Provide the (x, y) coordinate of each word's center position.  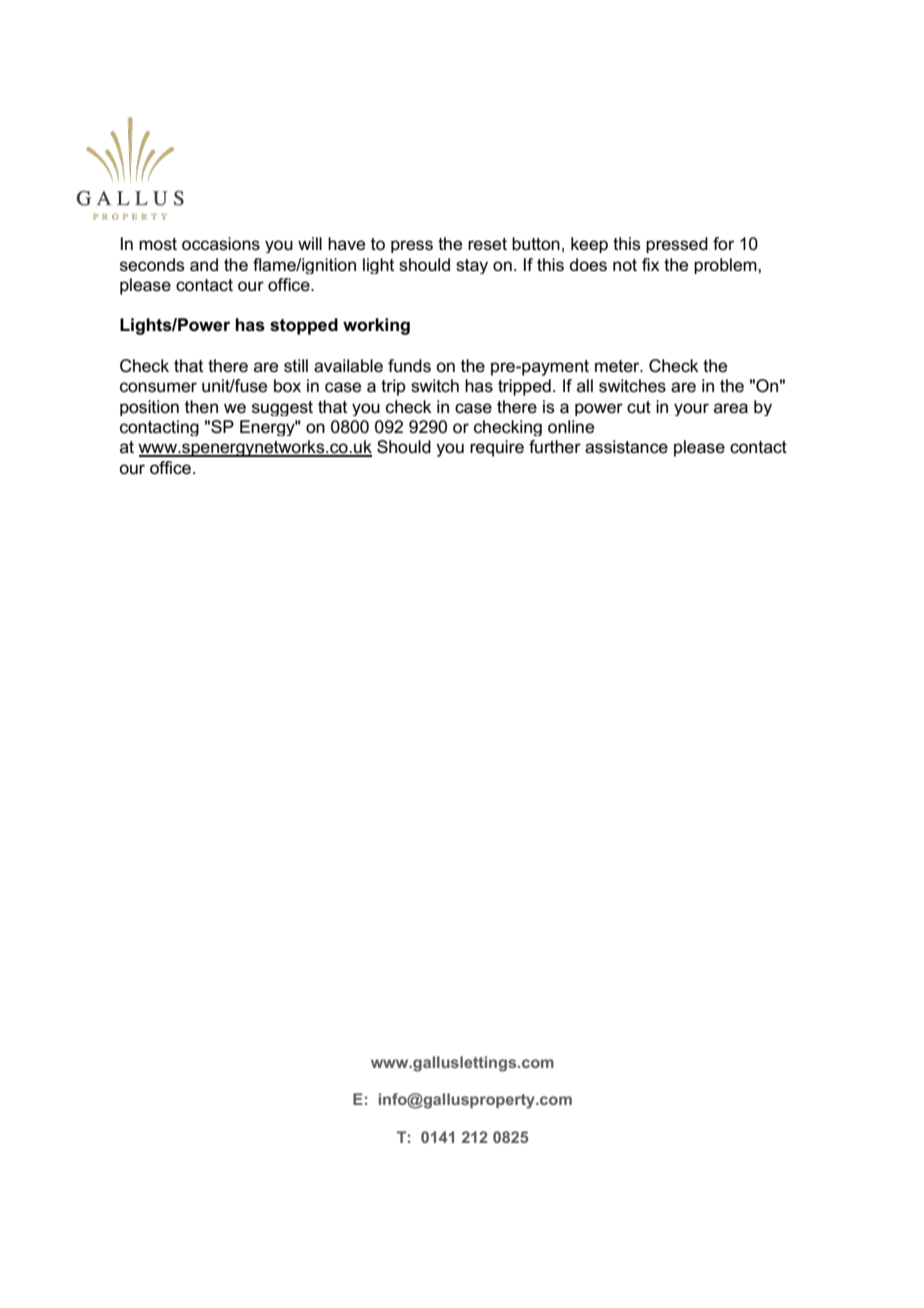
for (723, 243)
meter (618, 366)
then (201, 407)
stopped (304, 326)
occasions (221, 244)
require (497, 448)
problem (726, 266)
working (376, 326)
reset (487, 244)
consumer (158, 387)
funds (409, 366)
